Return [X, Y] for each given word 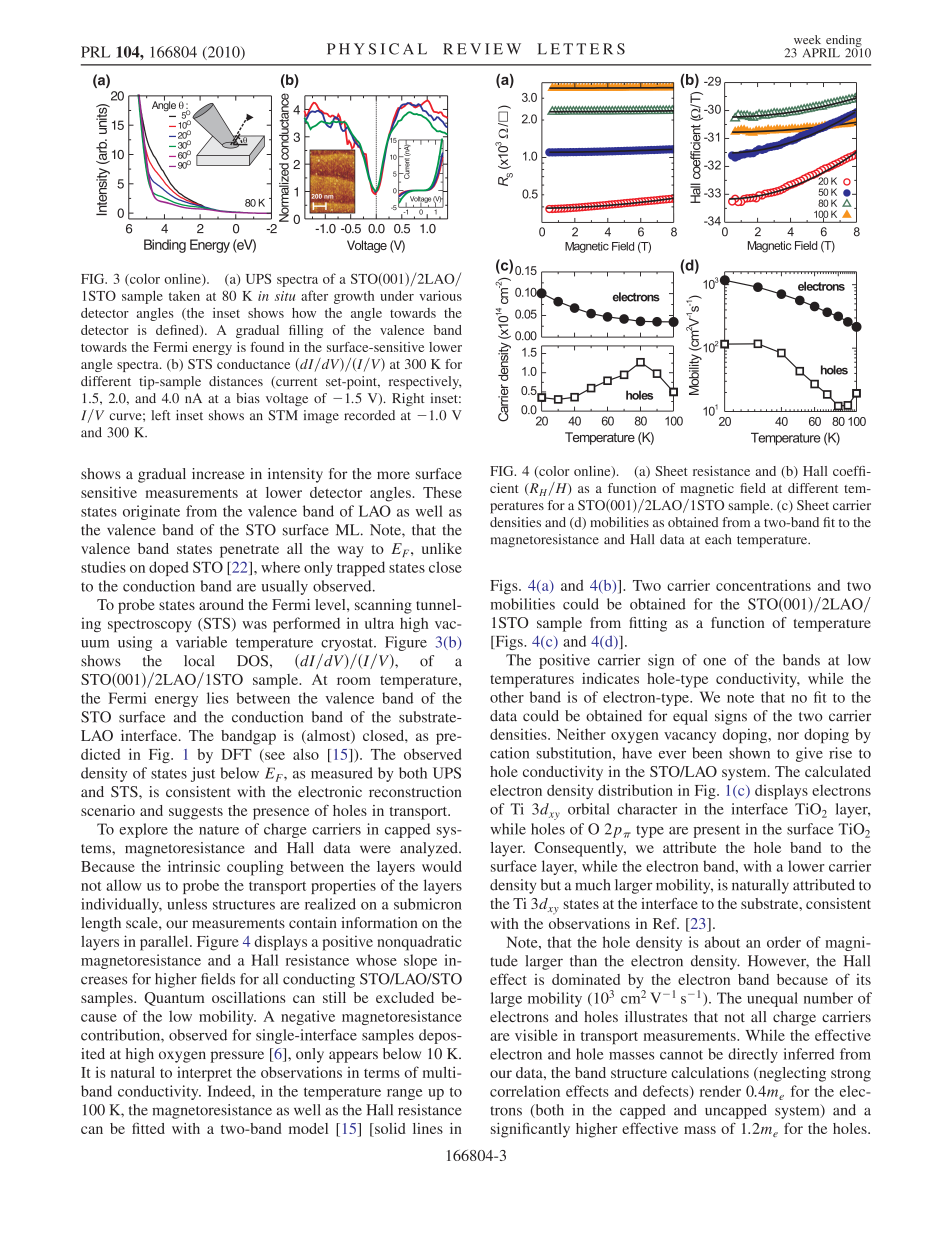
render [720, 1091]
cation [509, 753]
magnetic [707, 489]
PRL [95, 52]
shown [749, 753]
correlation [525, 1091]
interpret [204, 1074]
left [161, 415]
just [203, 774]
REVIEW [482, 49]
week [807, 39]
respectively [425, 383]
